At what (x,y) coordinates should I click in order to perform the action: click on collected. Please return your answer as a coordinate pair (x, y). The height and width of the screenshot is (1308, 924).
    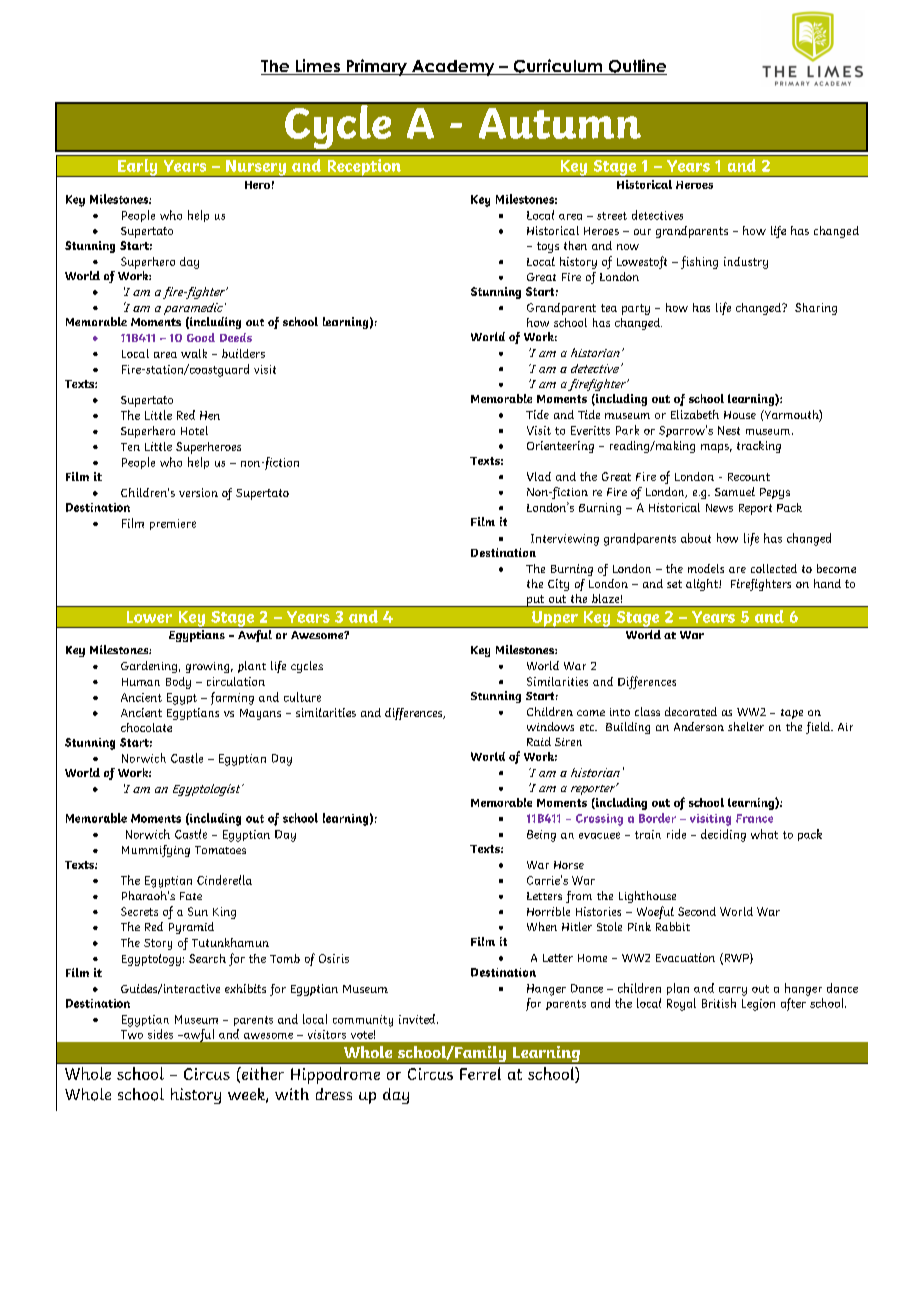
    Looking at the image, I should click on (774, 568).
